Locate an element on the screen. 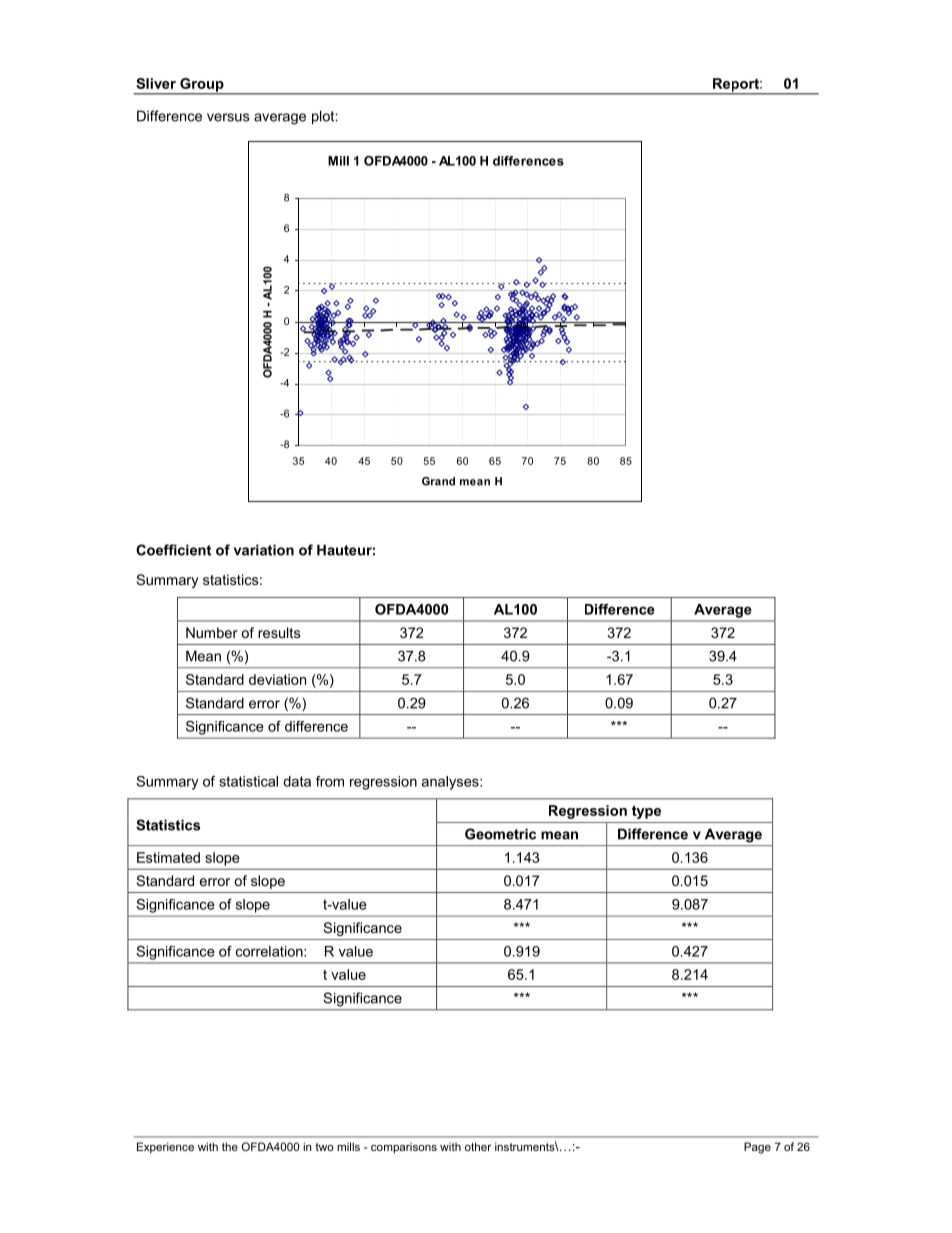  Number is located at coordinates (212, 632).
